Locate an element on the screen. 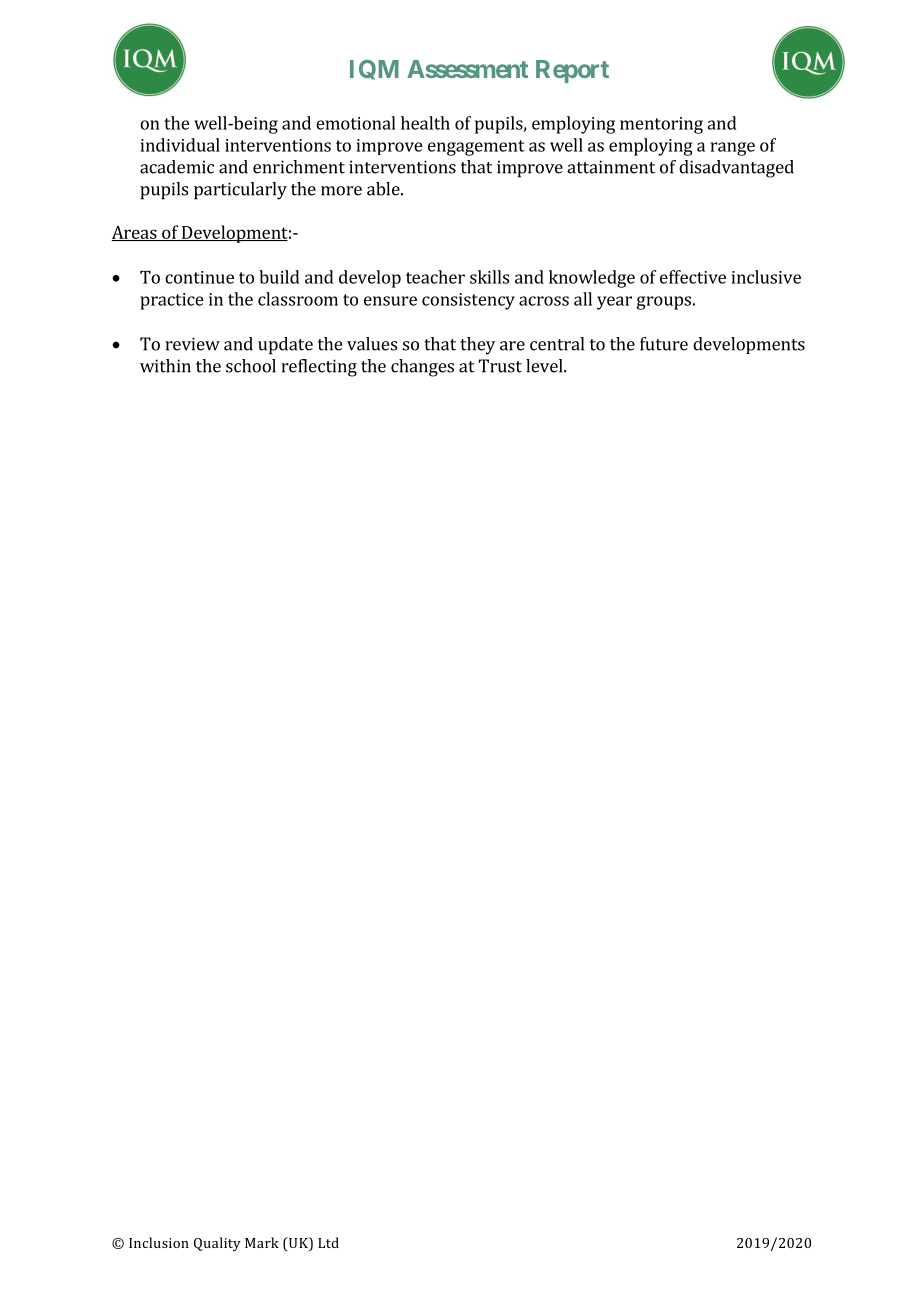 Image resolution: width=924 pixels, height=1308 pixels. mentoring is located at coordinates (661, 125).
